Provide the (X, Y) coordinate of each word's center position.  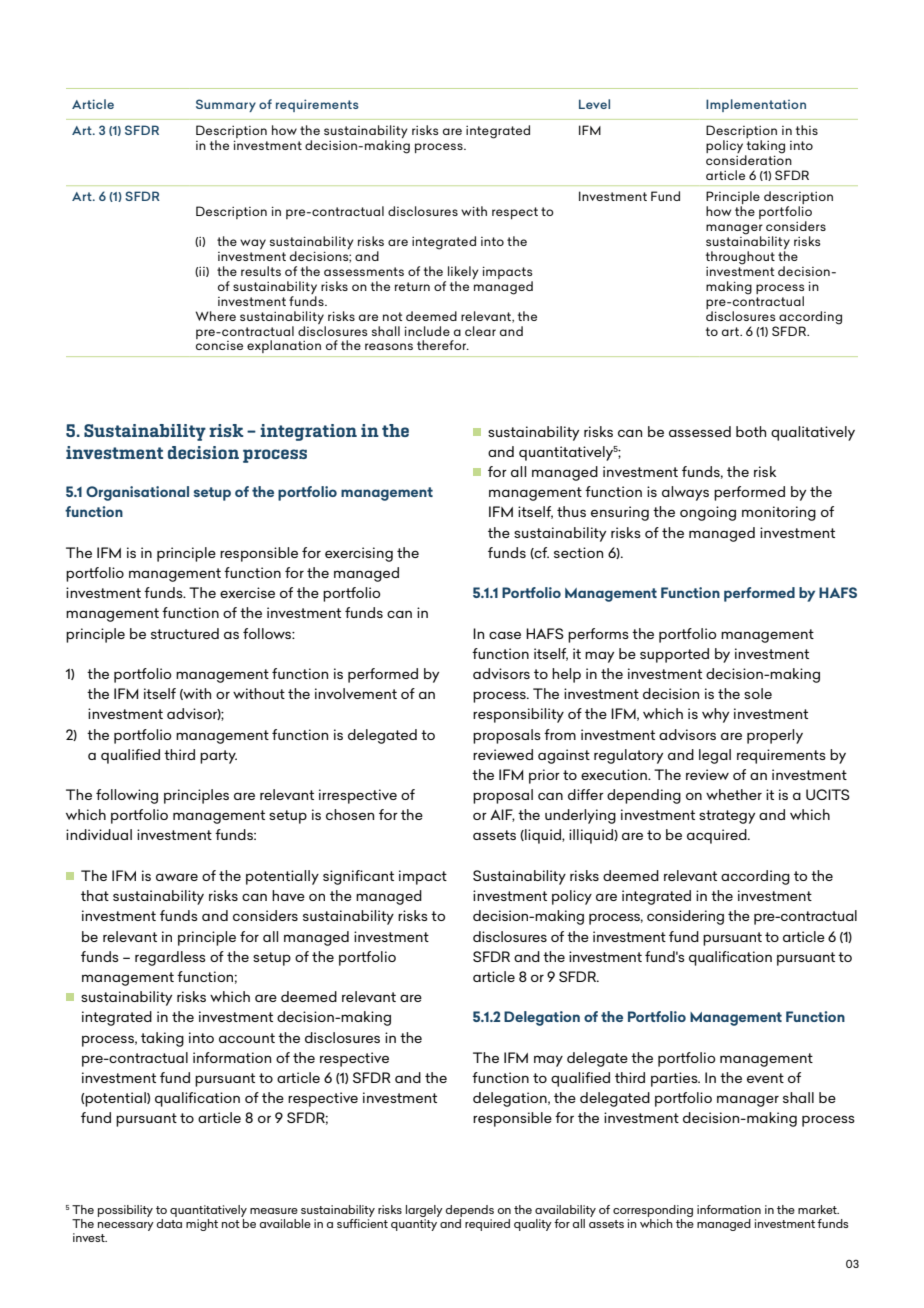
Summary (226, 105)
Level (594, 104)
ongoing (708, 513)
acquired (718, 836)
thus (571, 511)
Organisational (137, 493)
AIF (502, 815)
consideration (749, 159)
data (169, 1222)
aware (177, 877)
